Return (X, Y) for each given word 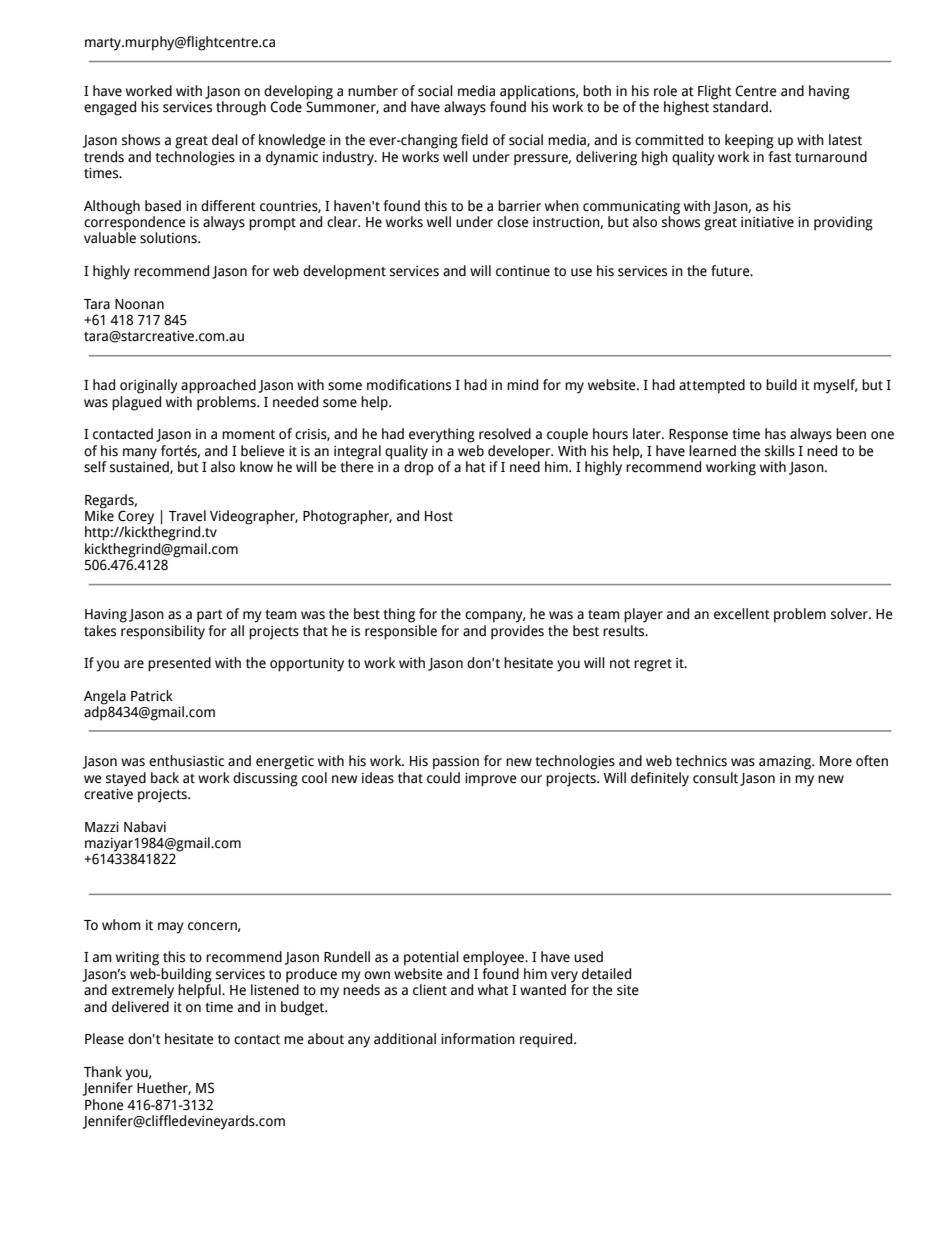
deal (225, 140)
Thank (103, 1072)
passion (456, 763)
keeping (749, 141)
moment (248, 435)
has (775, 434)
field (474, 140)
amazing (786, 763)
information (478, 1039)
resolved (505, 434)
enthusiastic (186, 761)
